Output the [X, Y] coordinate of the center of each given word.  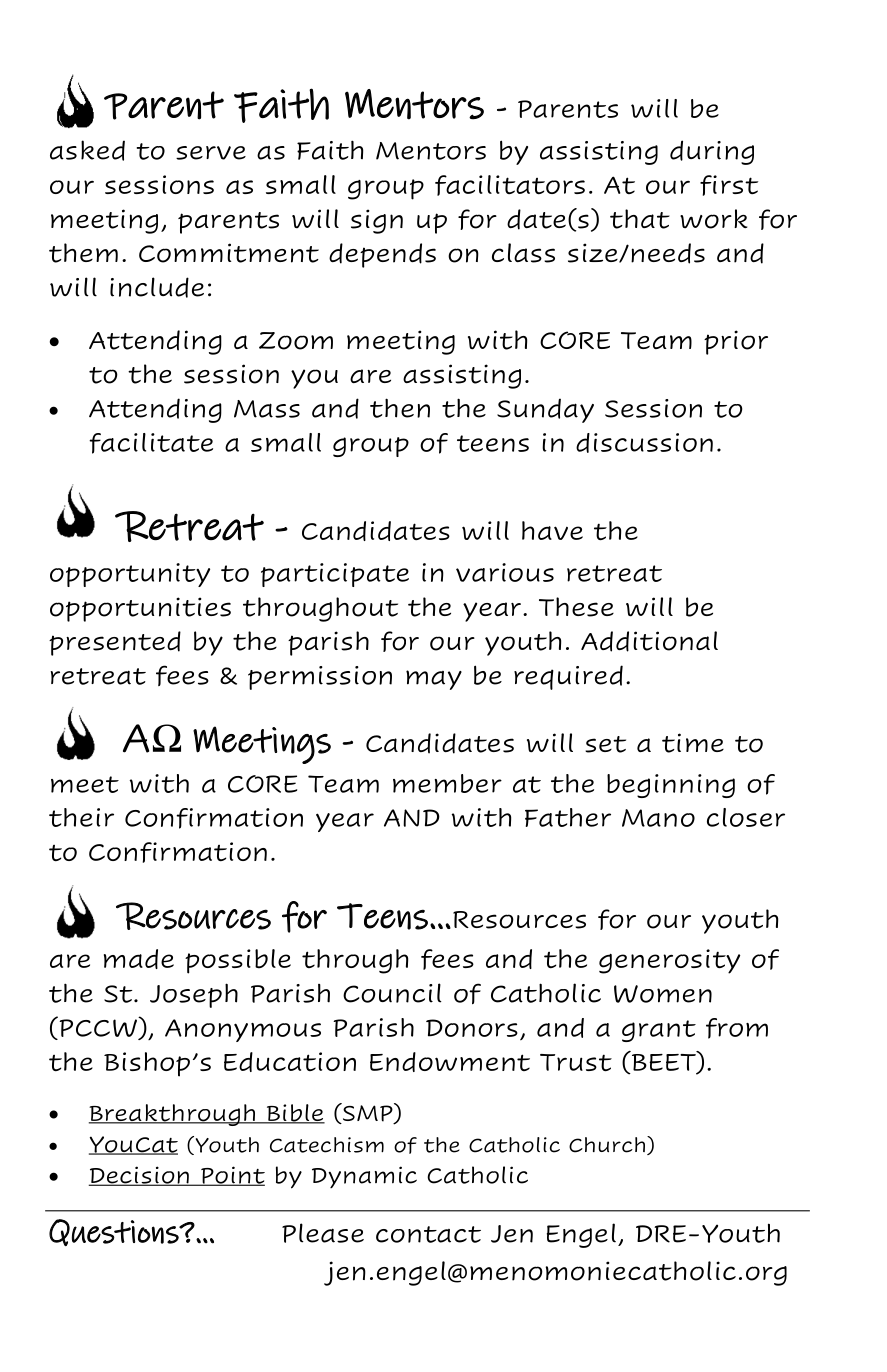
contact [428, 1234]
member [447, 783]
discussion [644, 443]
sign [377, 221]
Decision [139, 1176]
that [640, 219]
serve [211, 153]
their [81, 817]
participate [335, 575]
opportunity [130, 575]
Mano [658, 818]
